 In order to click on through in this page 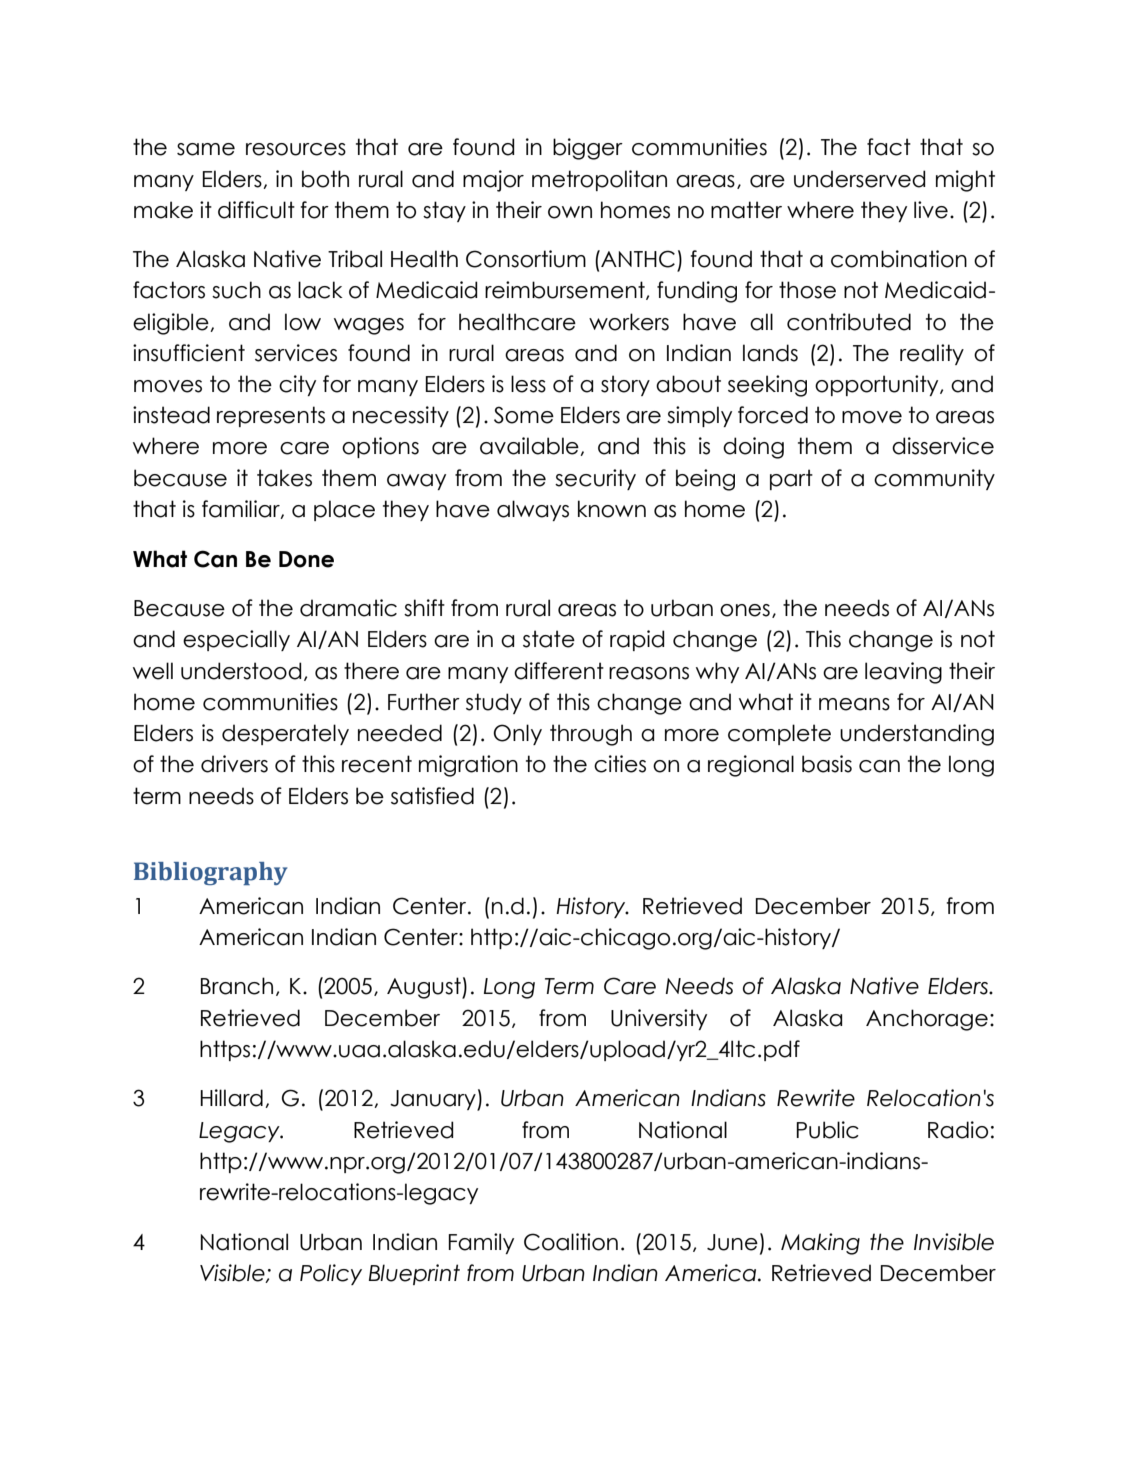, I will do `click(591, 735)`.
